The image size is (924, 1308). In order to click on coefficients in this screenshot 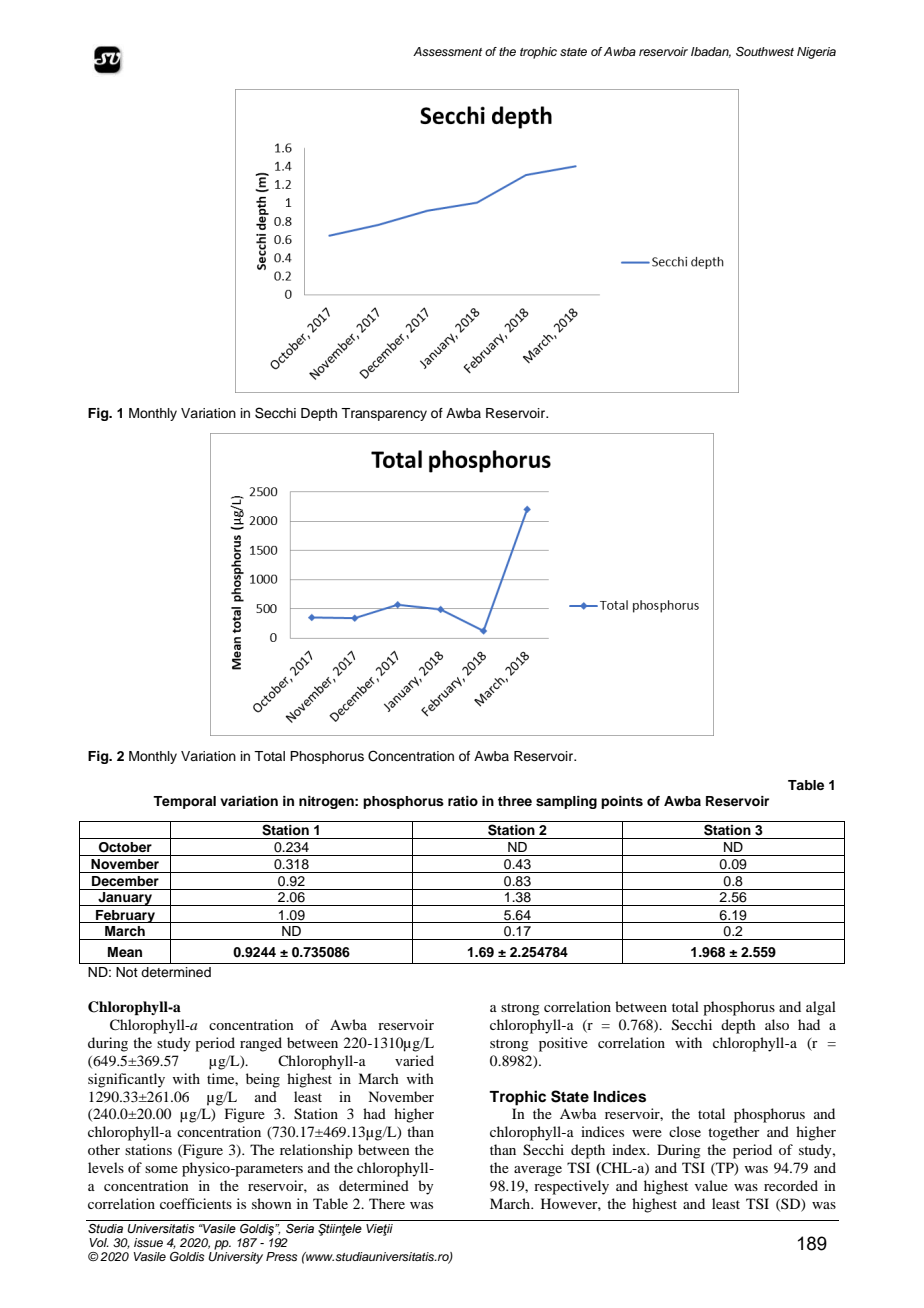, I will do `click(196, 1203)`.
